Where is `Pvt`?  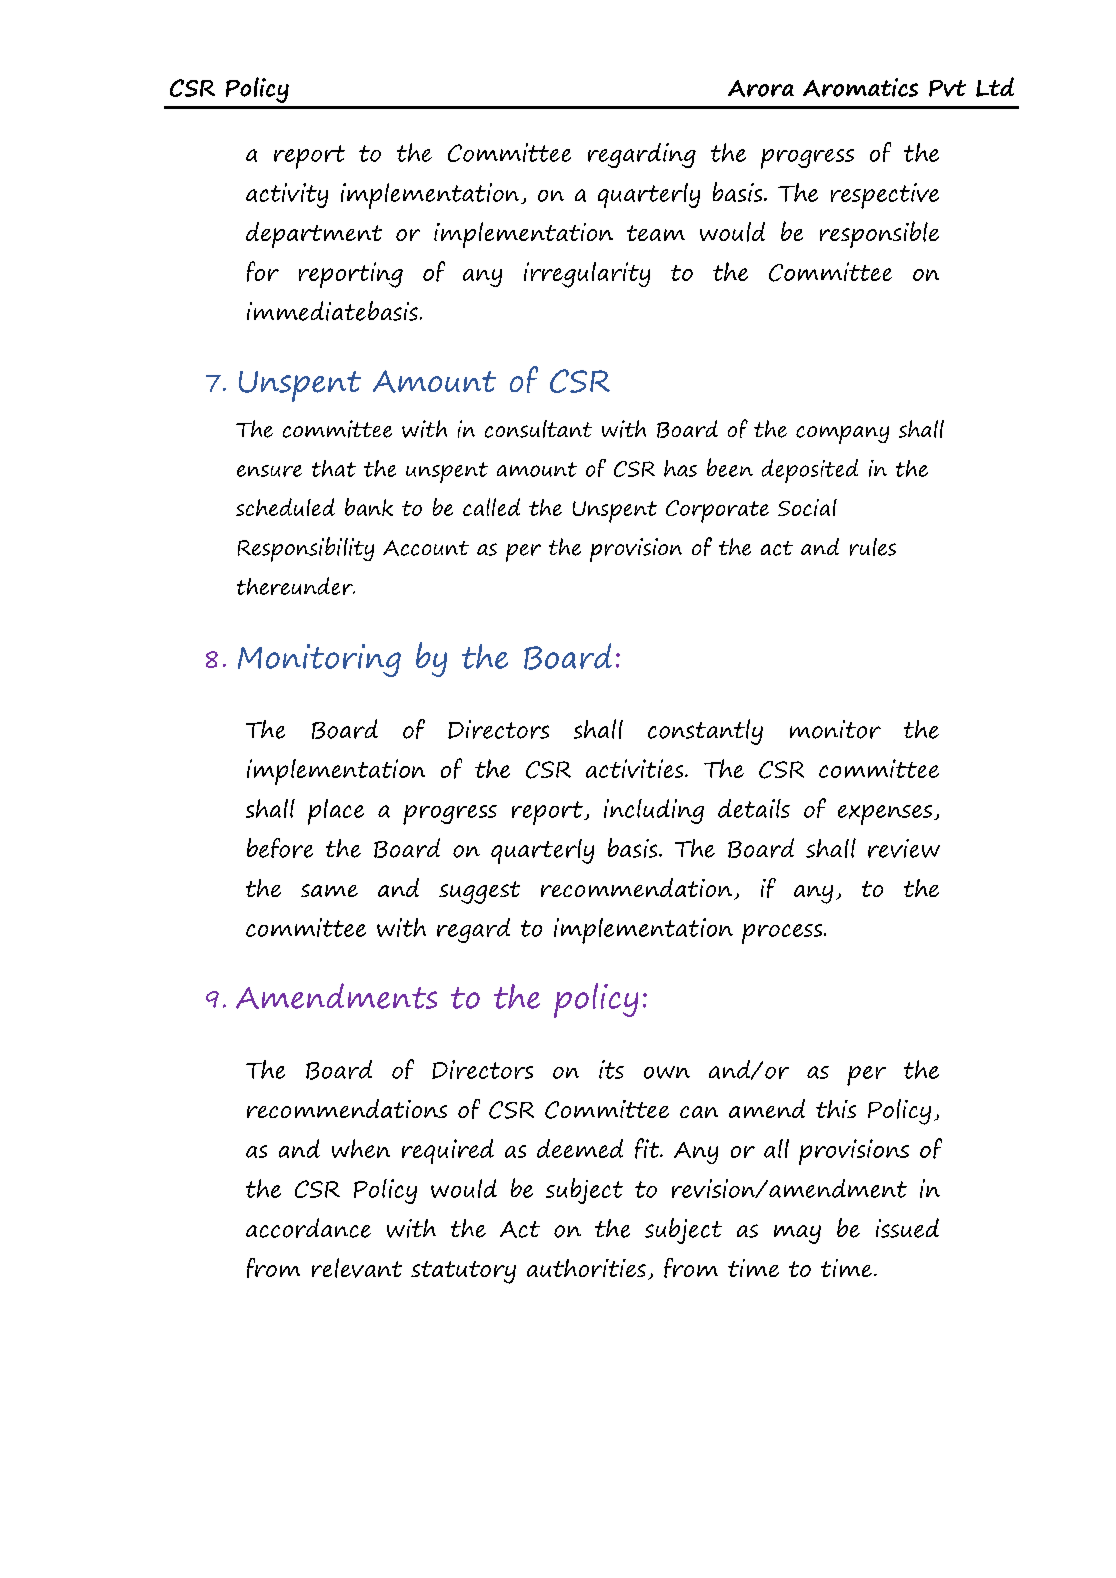
Pvt is located at coordinates (947, 88).
